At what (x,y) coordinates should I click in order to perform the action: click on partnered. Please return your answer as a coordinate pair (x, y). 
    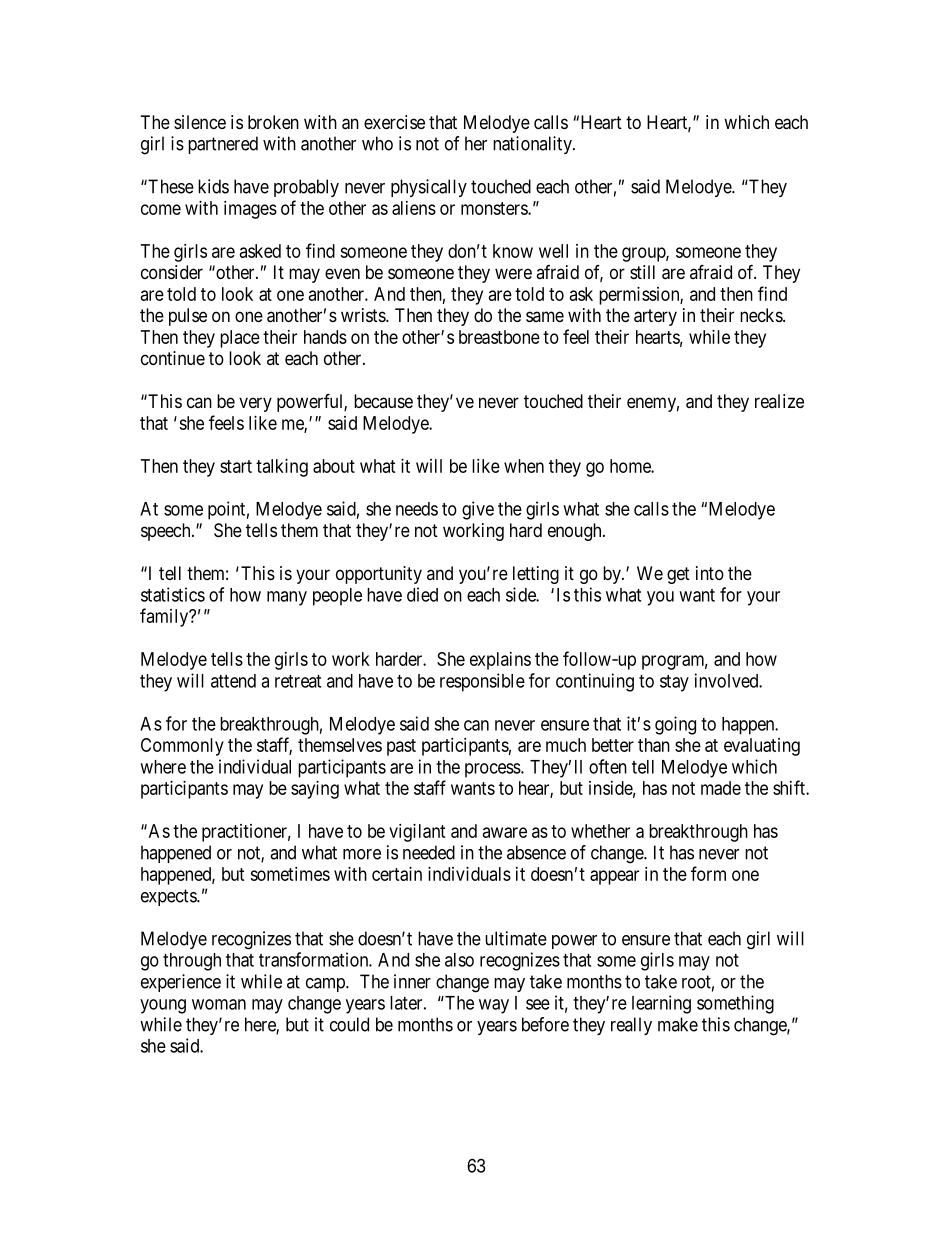
    Looking at the image, I should click on (223, 145).
